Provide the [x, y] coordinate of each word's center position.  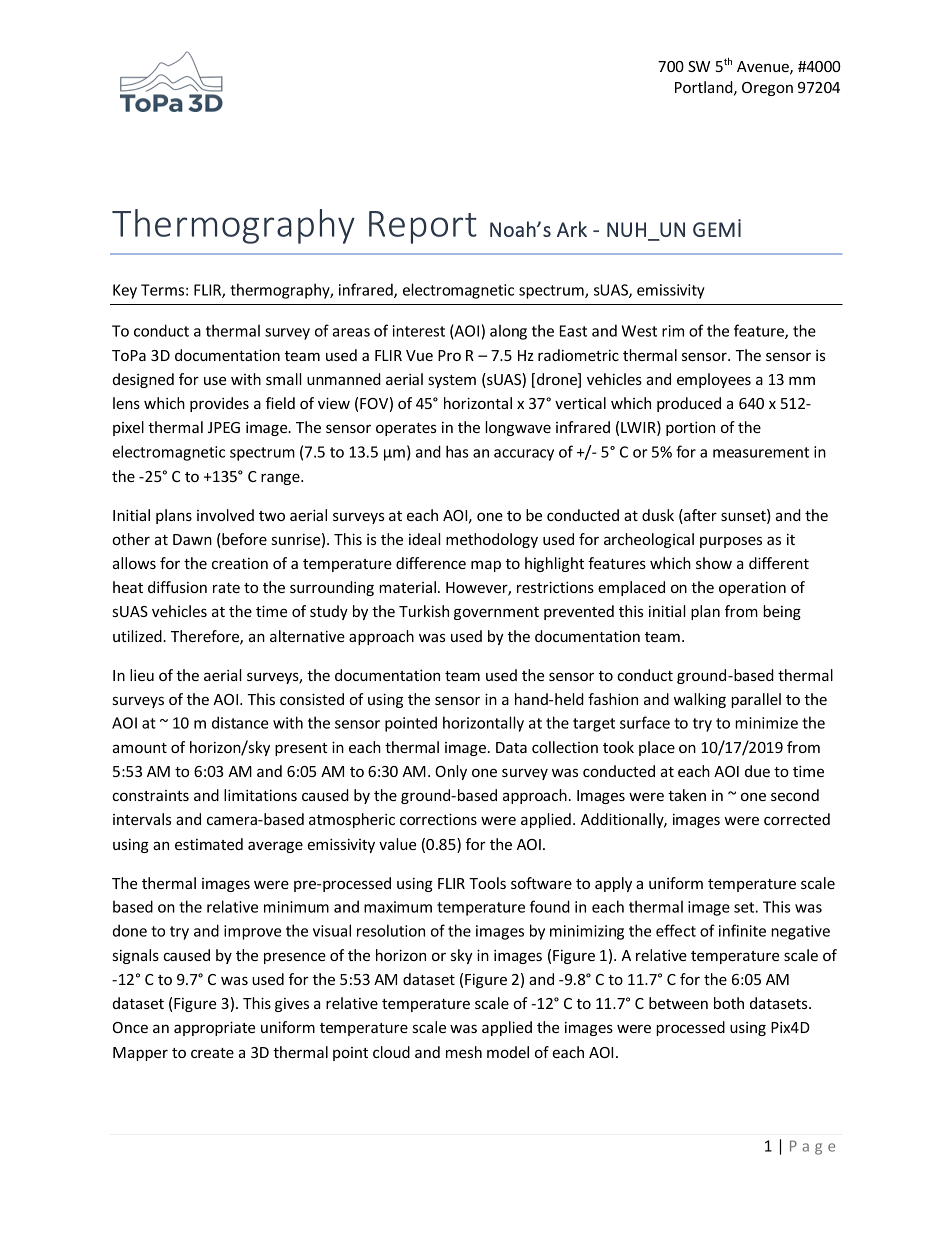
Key [125, 291]
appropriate [214, 1028]
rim [673, 331]
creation [240, 563]
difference [431, 563]
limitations [260, 795]
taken [687, 795]
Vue [419, 355]
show [714, 563]
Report [423, 227]
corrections [438, 819]
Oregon [767, 89]
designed [143, 380]
